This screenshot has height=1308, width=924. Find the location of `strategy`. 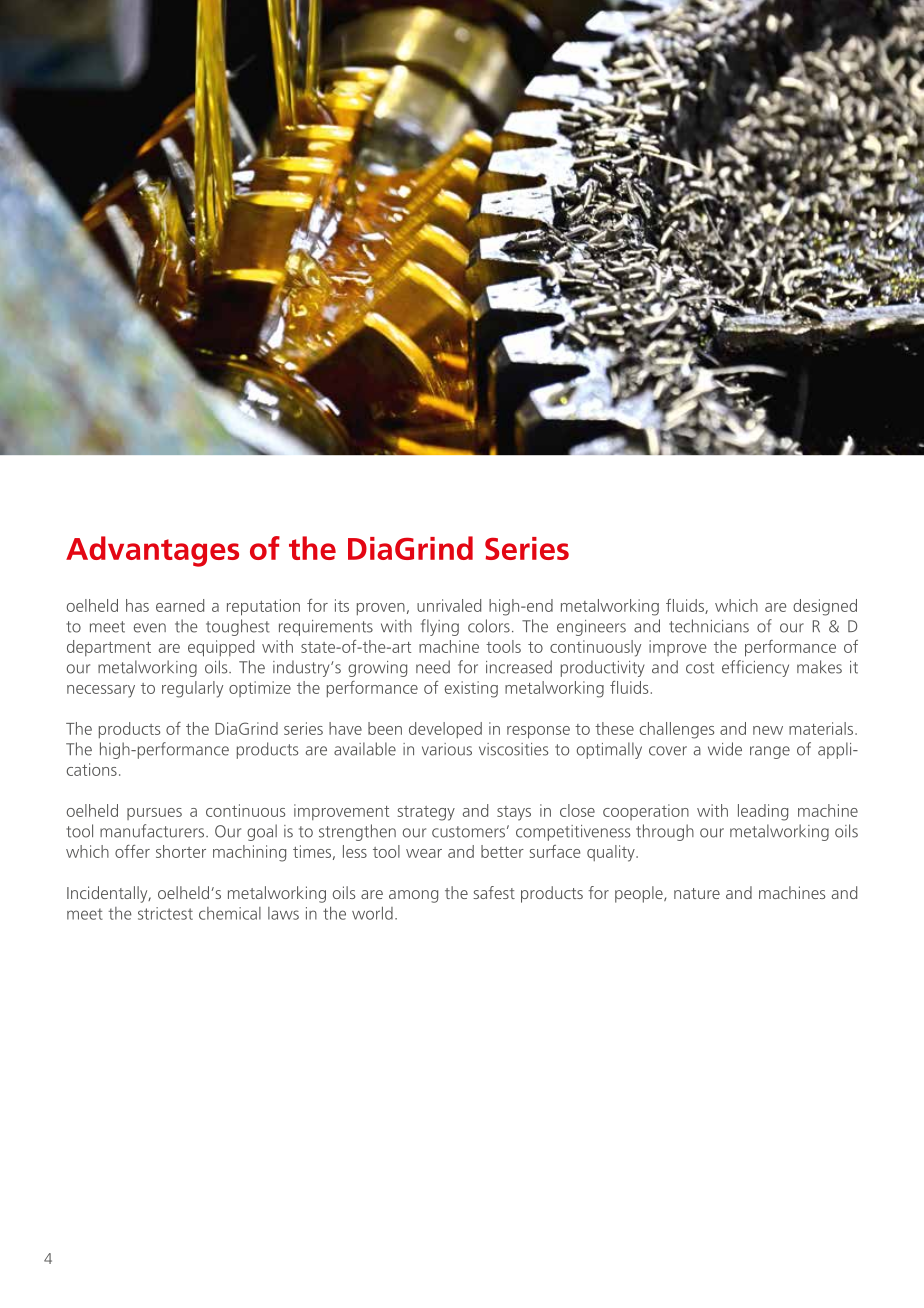

strategy is located at coordinates (426, 813).
